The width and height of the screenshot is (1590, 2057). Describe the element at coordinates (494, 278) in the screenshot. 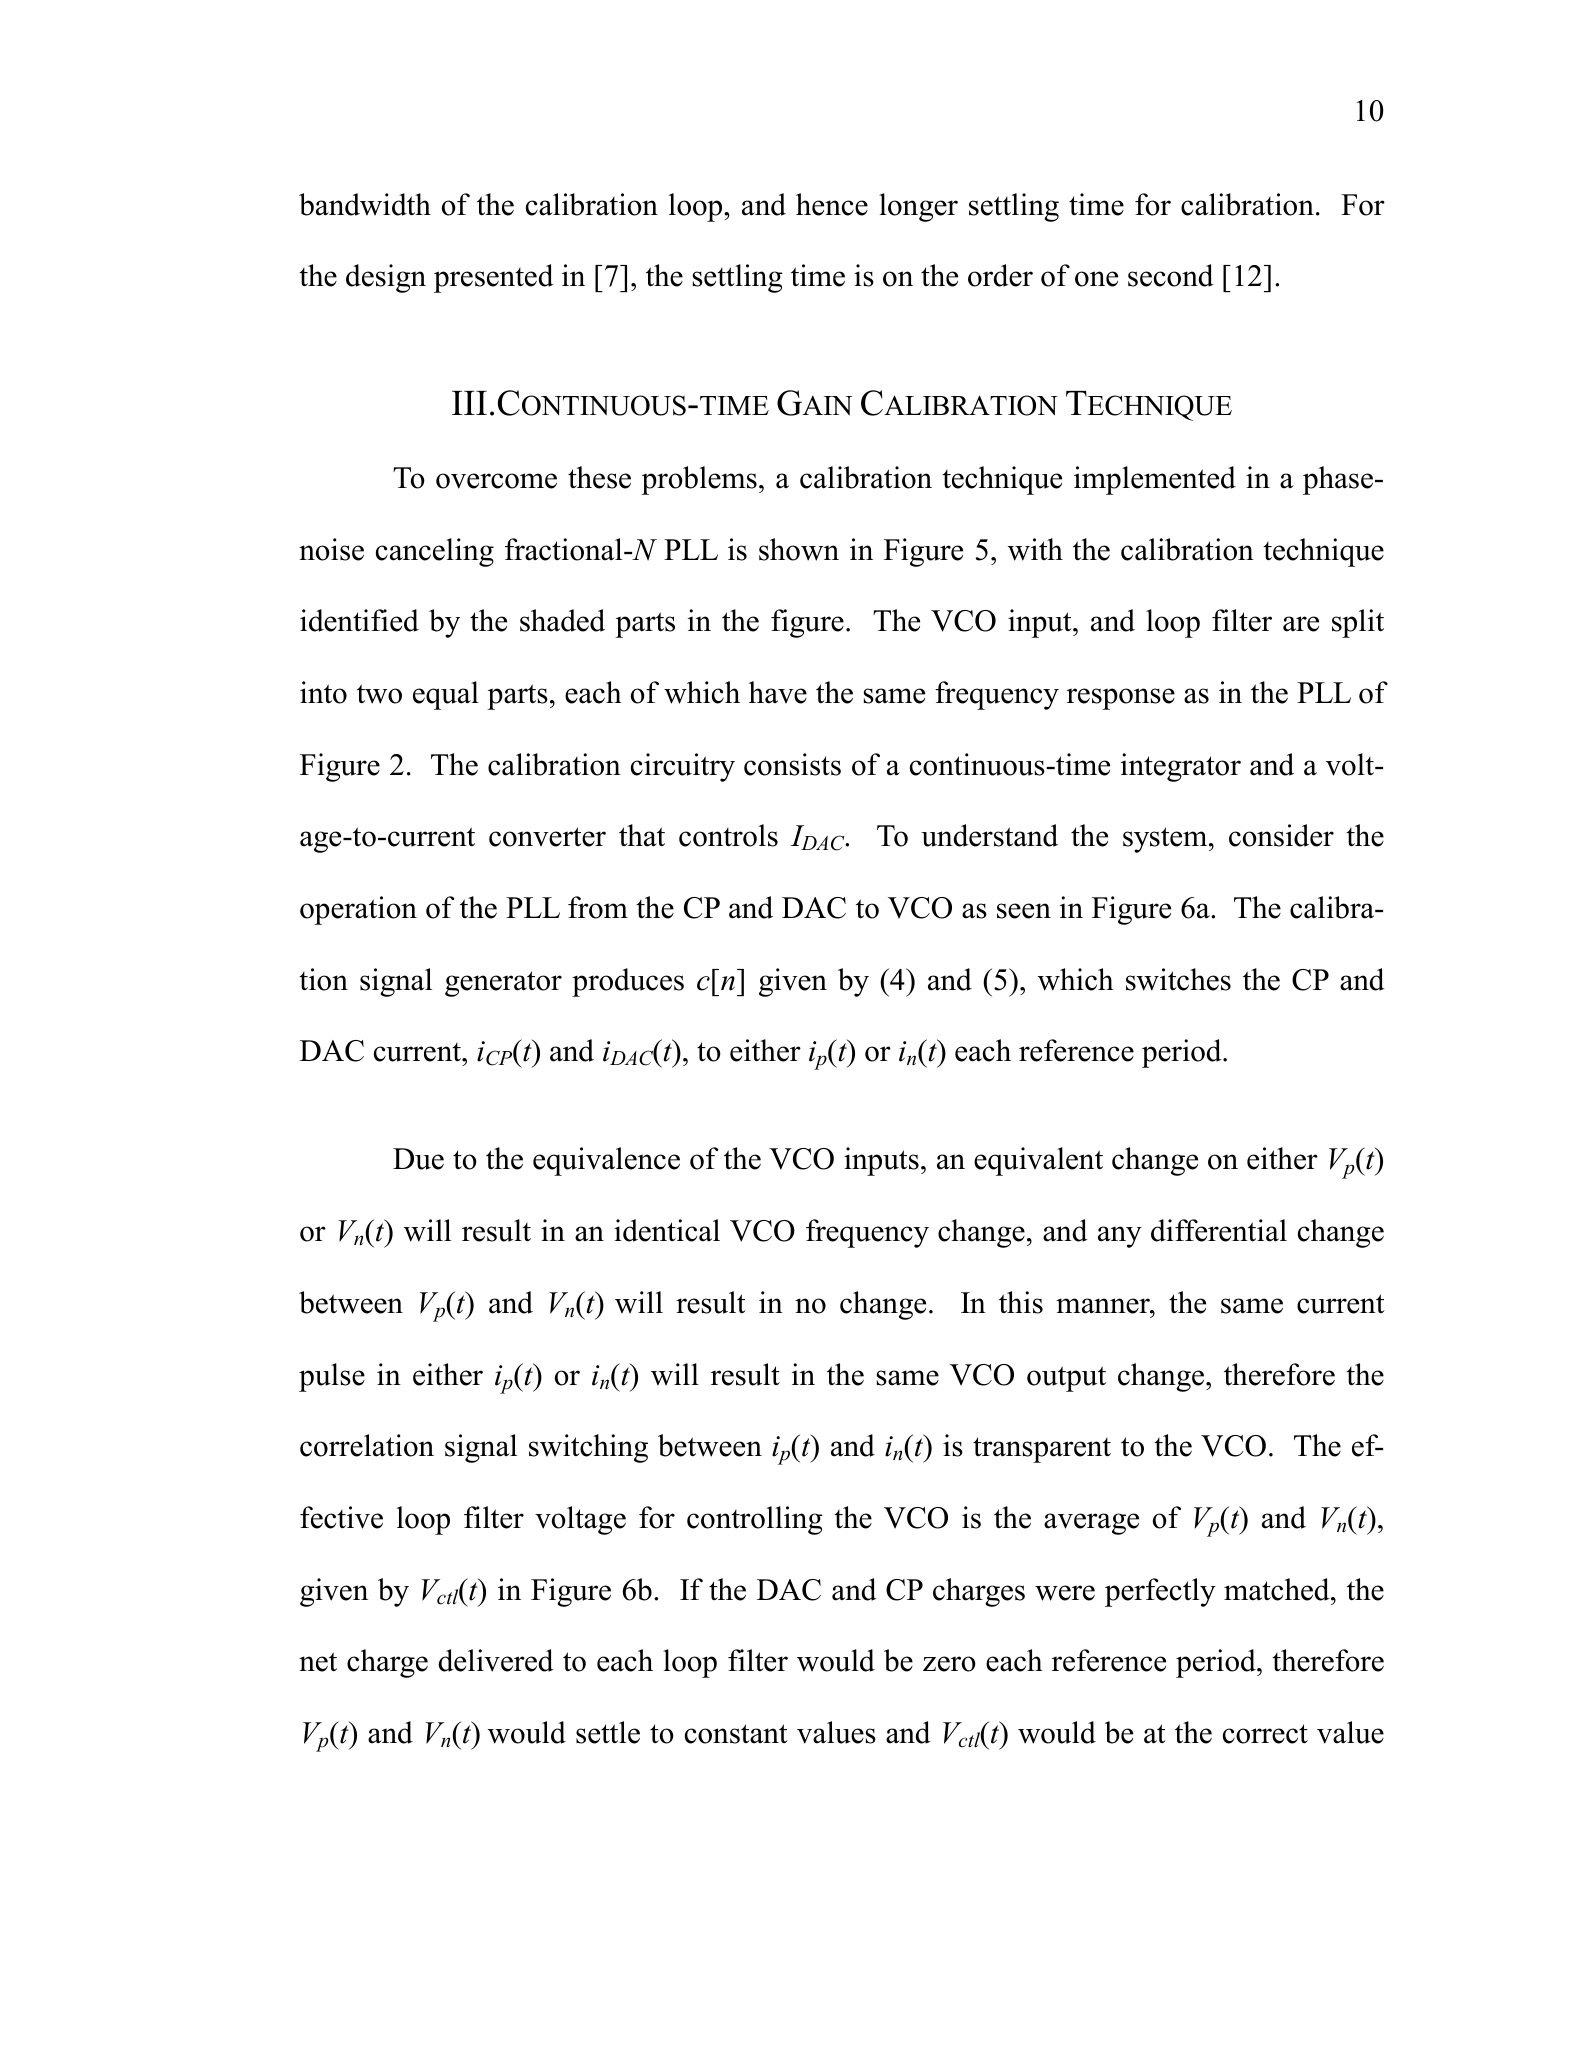

I see `presented` at that location.
